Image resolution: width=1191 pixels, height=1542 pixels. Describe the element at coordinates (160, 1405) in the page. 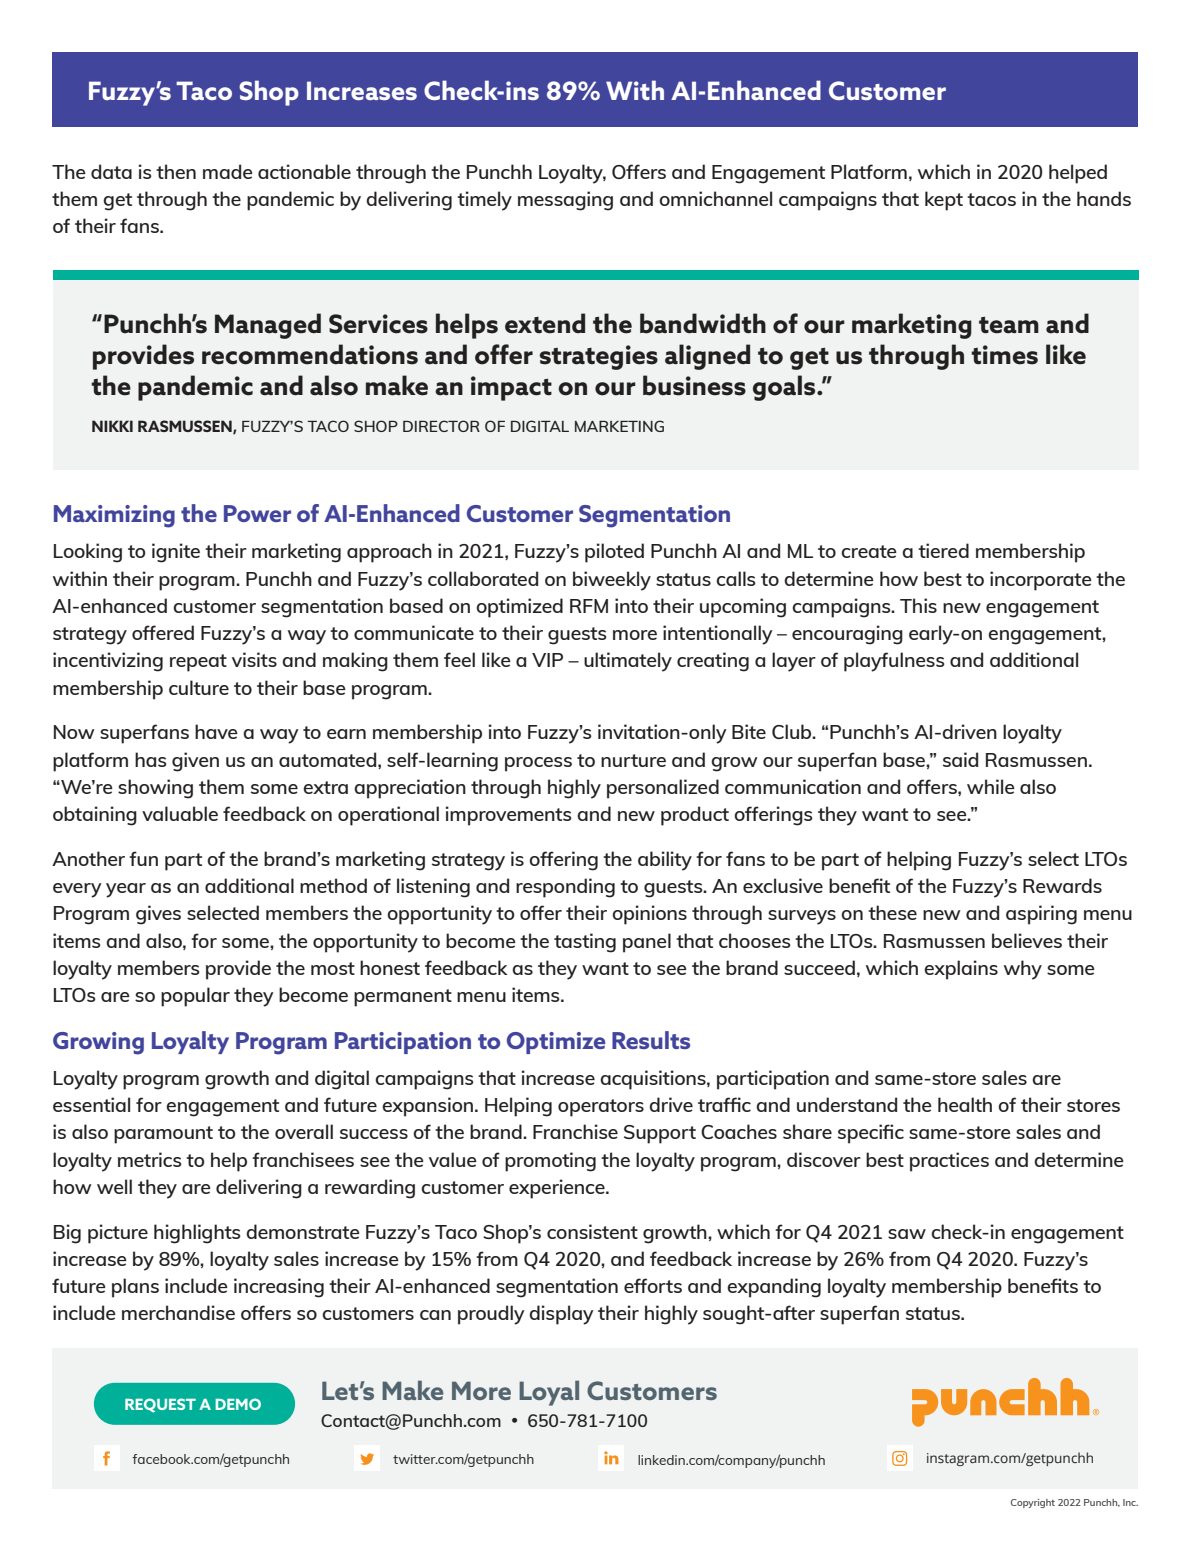

I see `REQUEST` at that location.
